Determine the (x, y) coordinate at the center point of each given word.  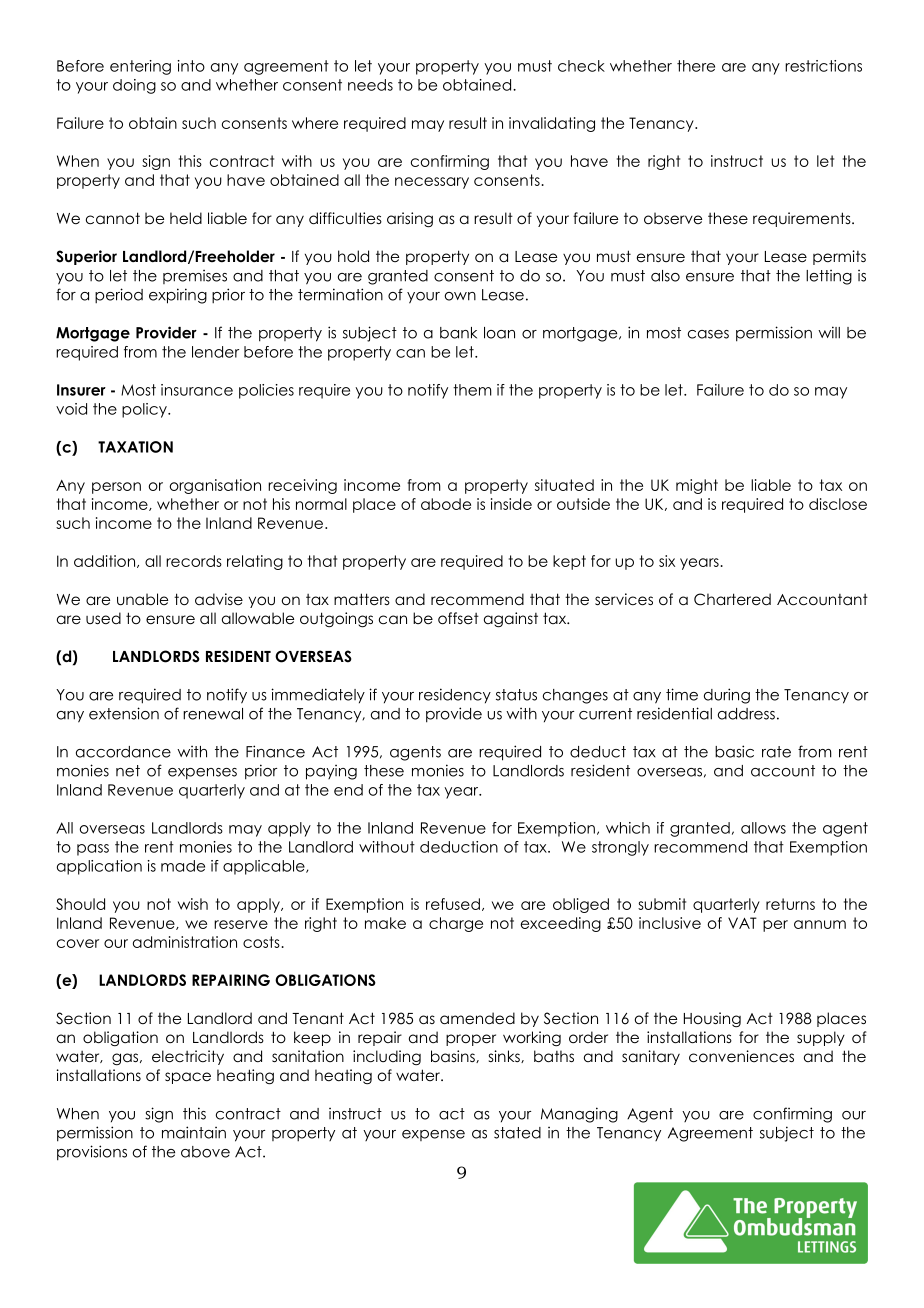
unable (142, 599)
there (696, 66)
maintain (194, 1132)
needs (370, 85)
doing (134, 86)
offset (458, 618)
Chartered (732, 599)
